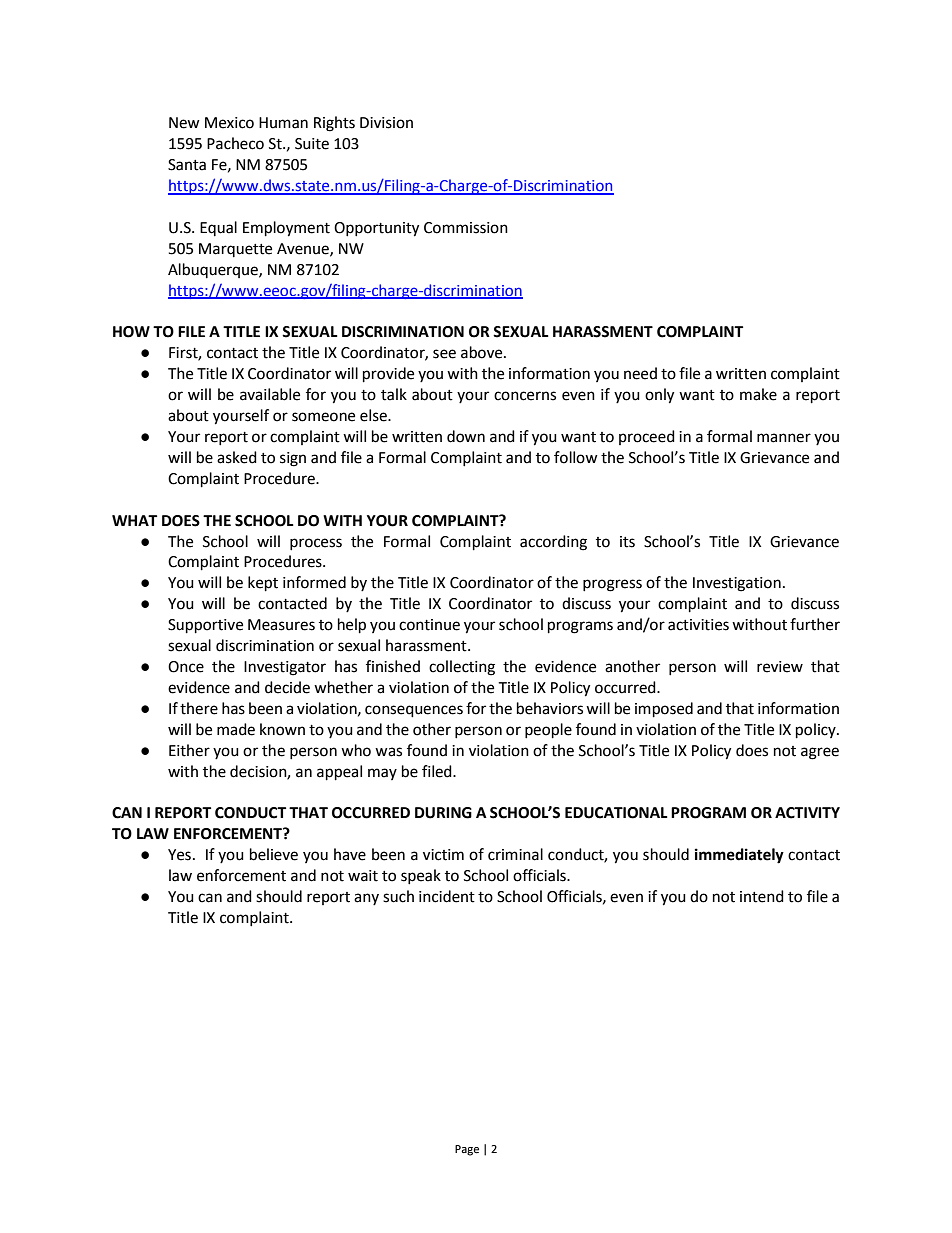 This image has width=952, height=1233. Describe the element at coordinates (462, 668) in the image. I see `collecting` at that location.
